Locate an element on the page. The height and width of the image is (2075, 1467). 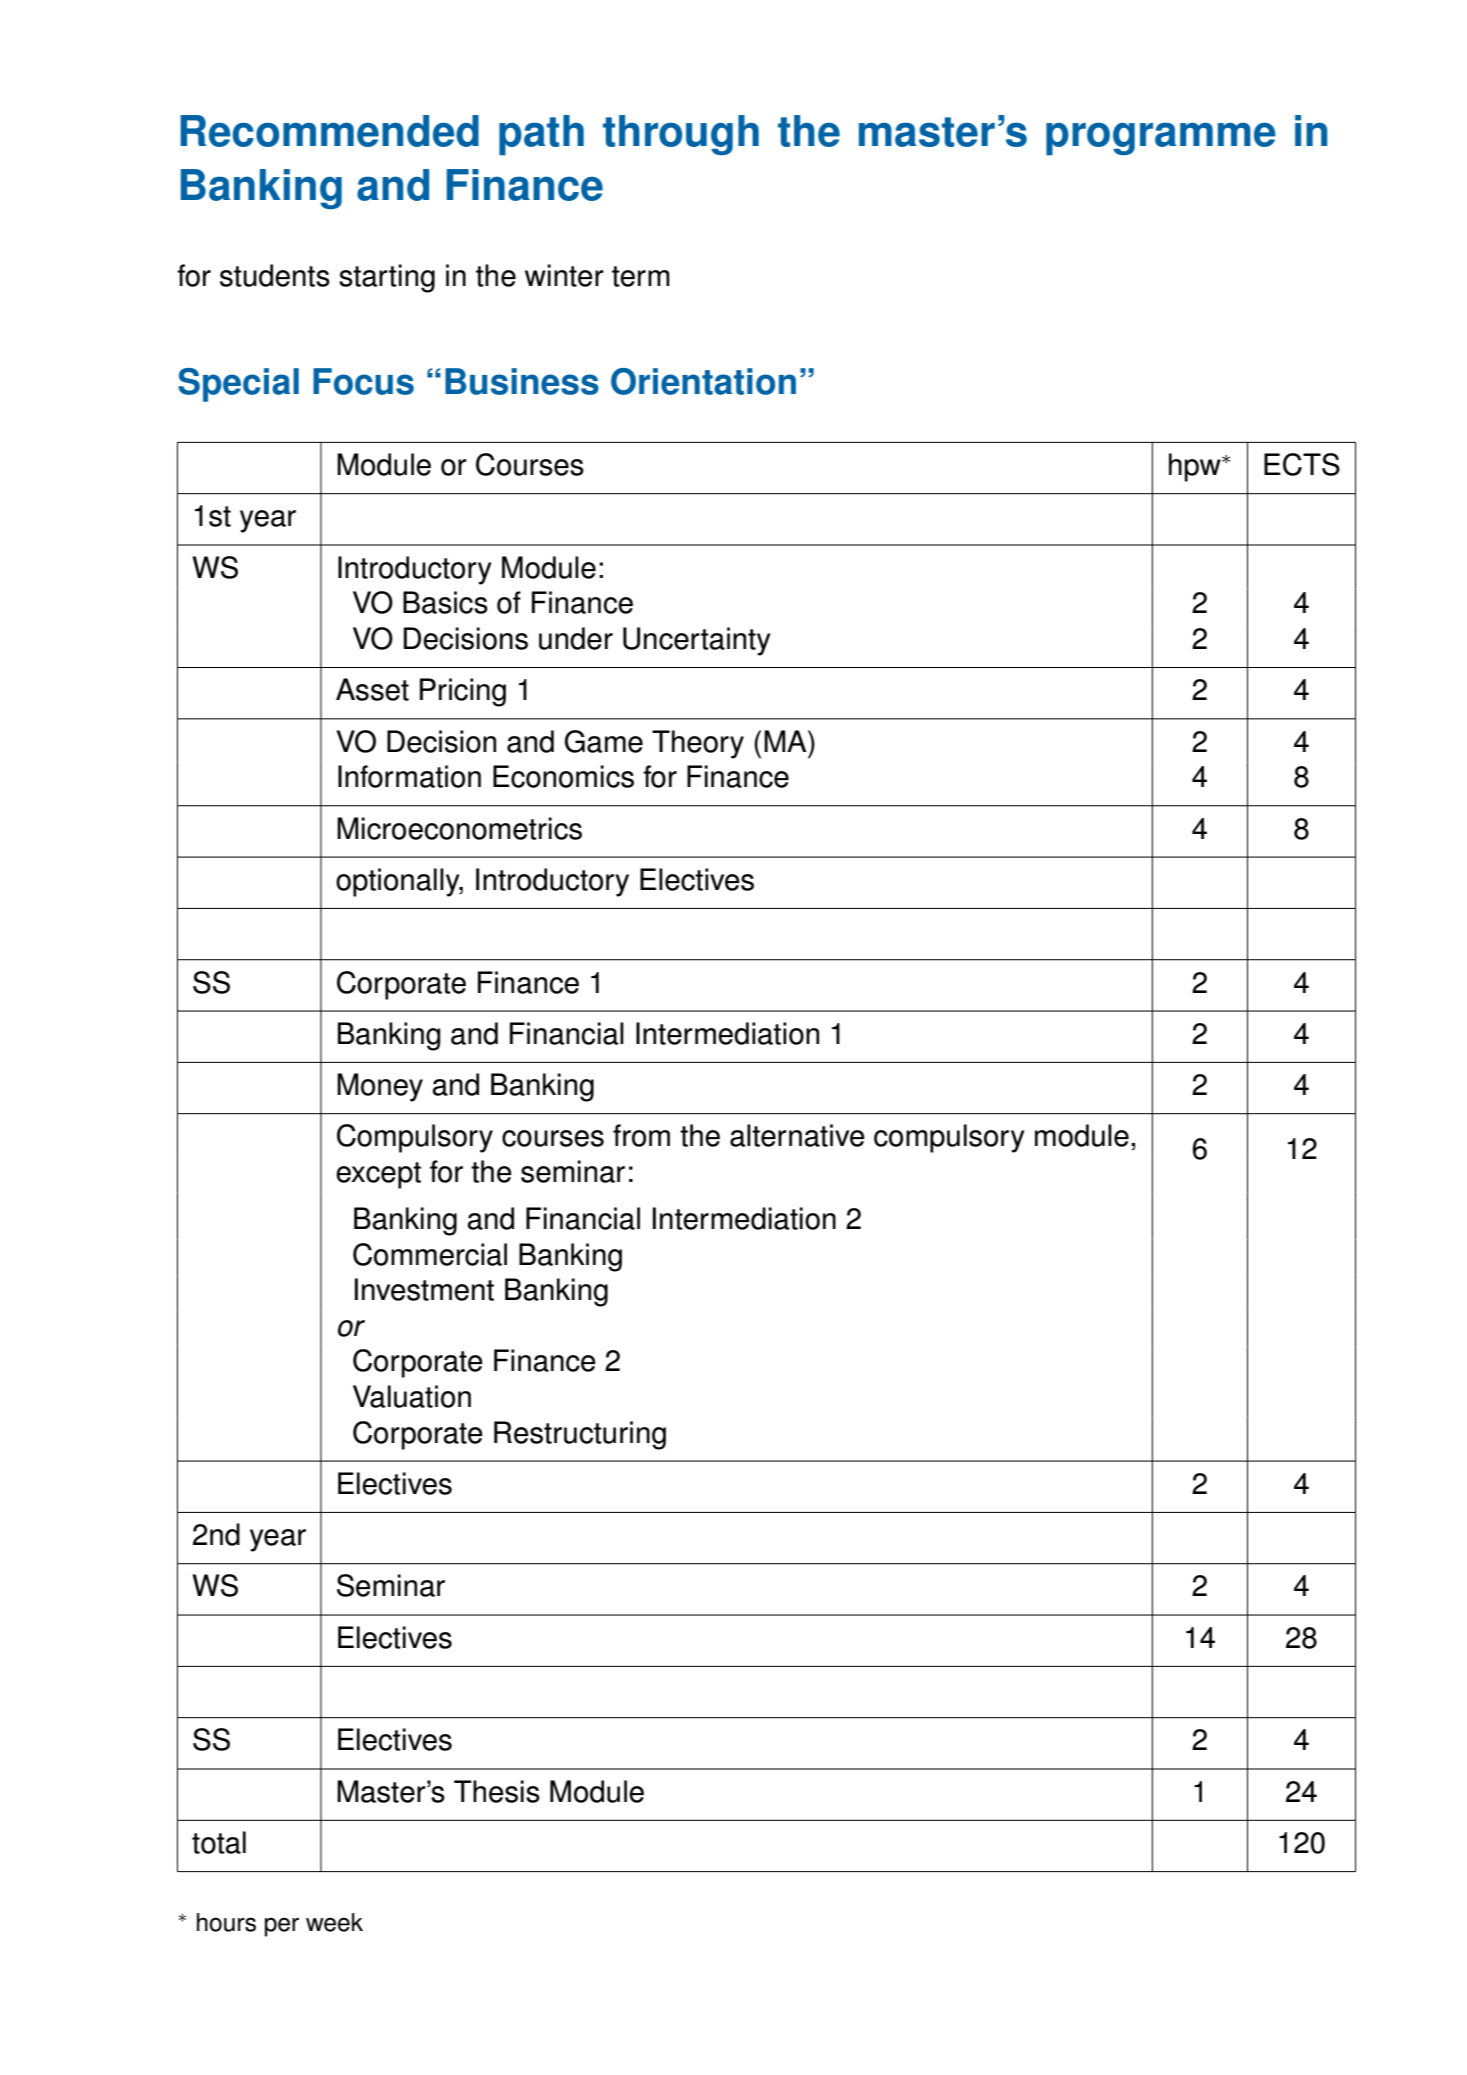
from is located at coordinates (641, 1135).
